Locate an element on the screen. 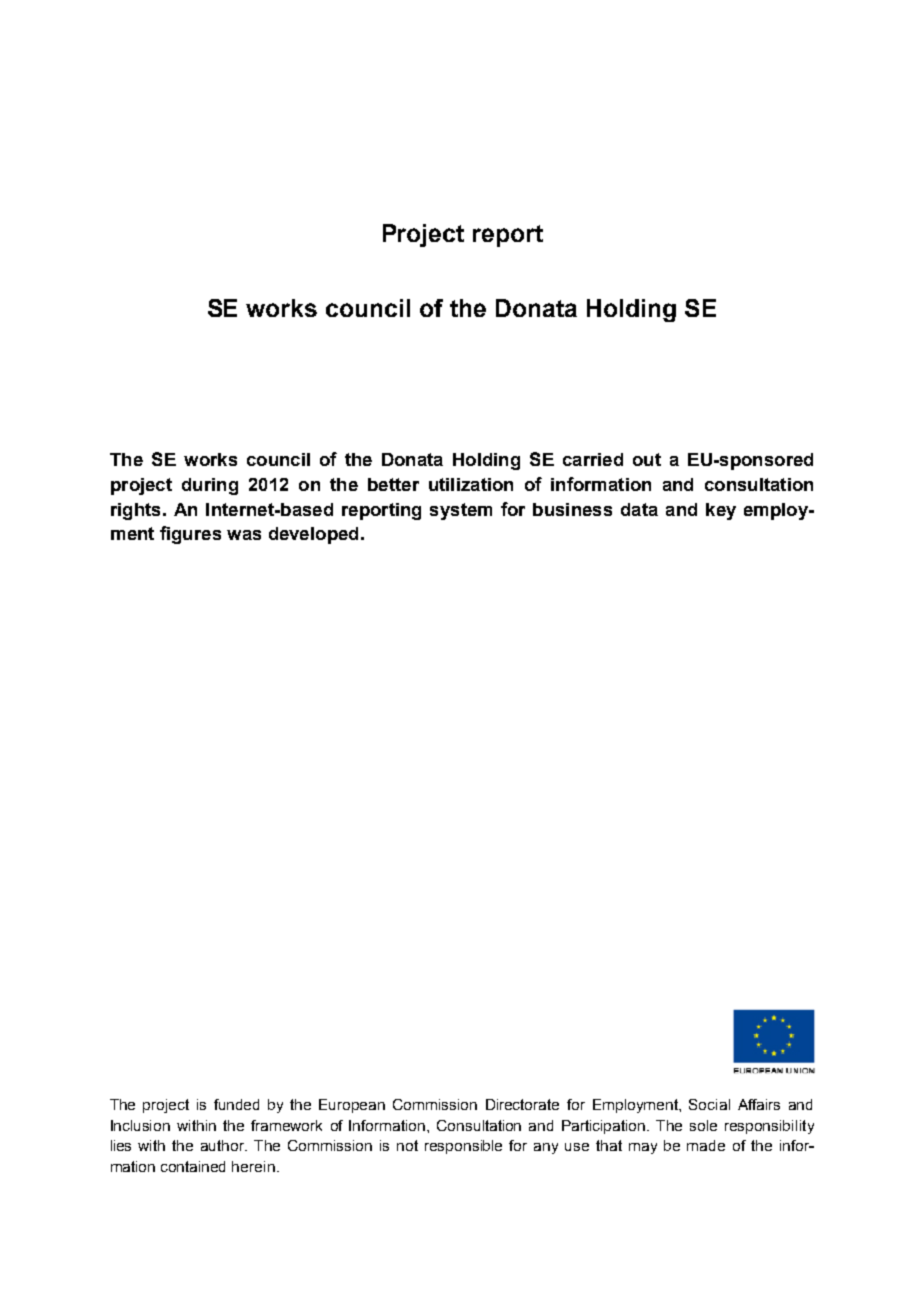 The width and height of the screenshot is (924, 1308). Inclusion is located at coordinates (140, 1125).
